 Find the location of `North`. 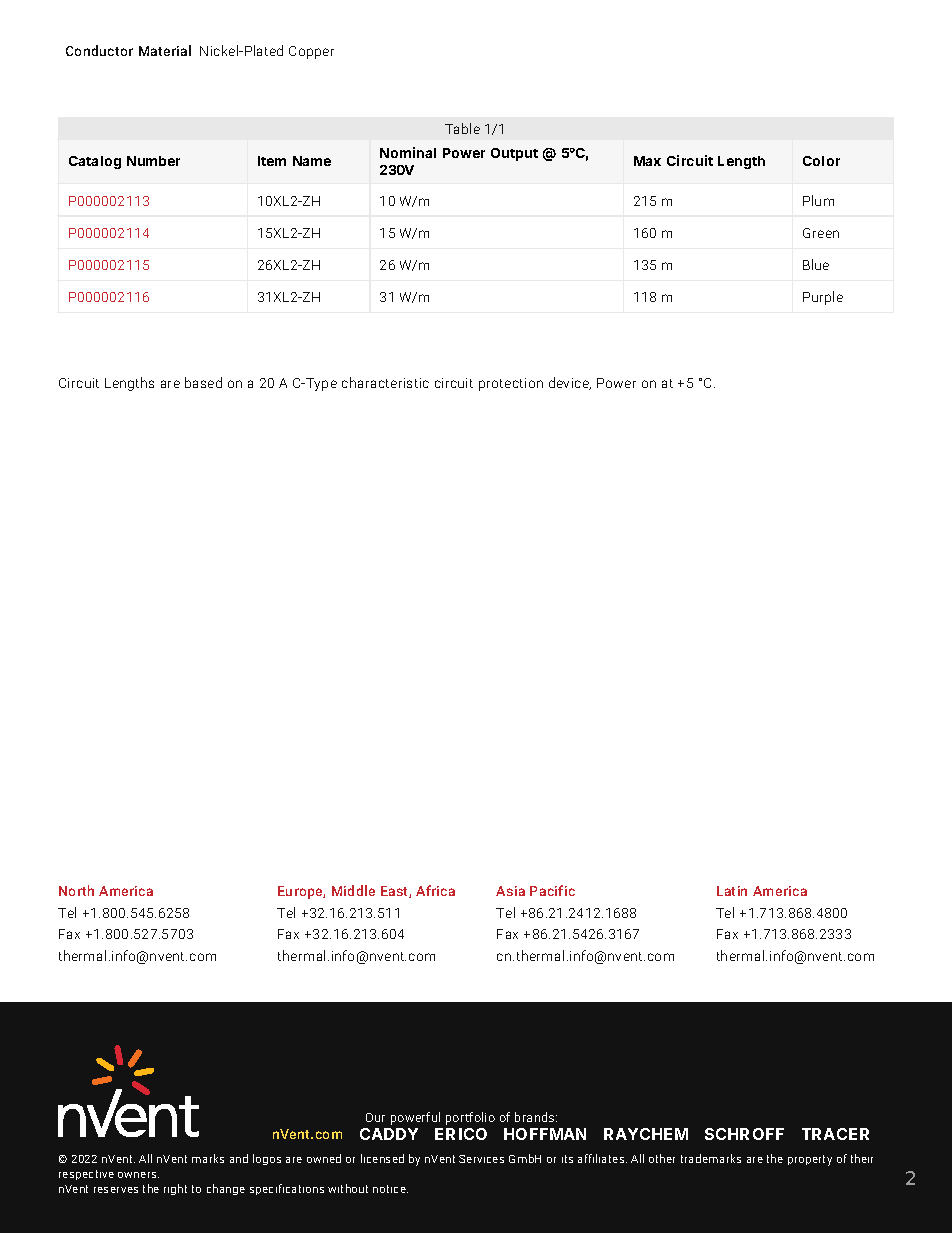

North is located at coordinates (76, 890).
